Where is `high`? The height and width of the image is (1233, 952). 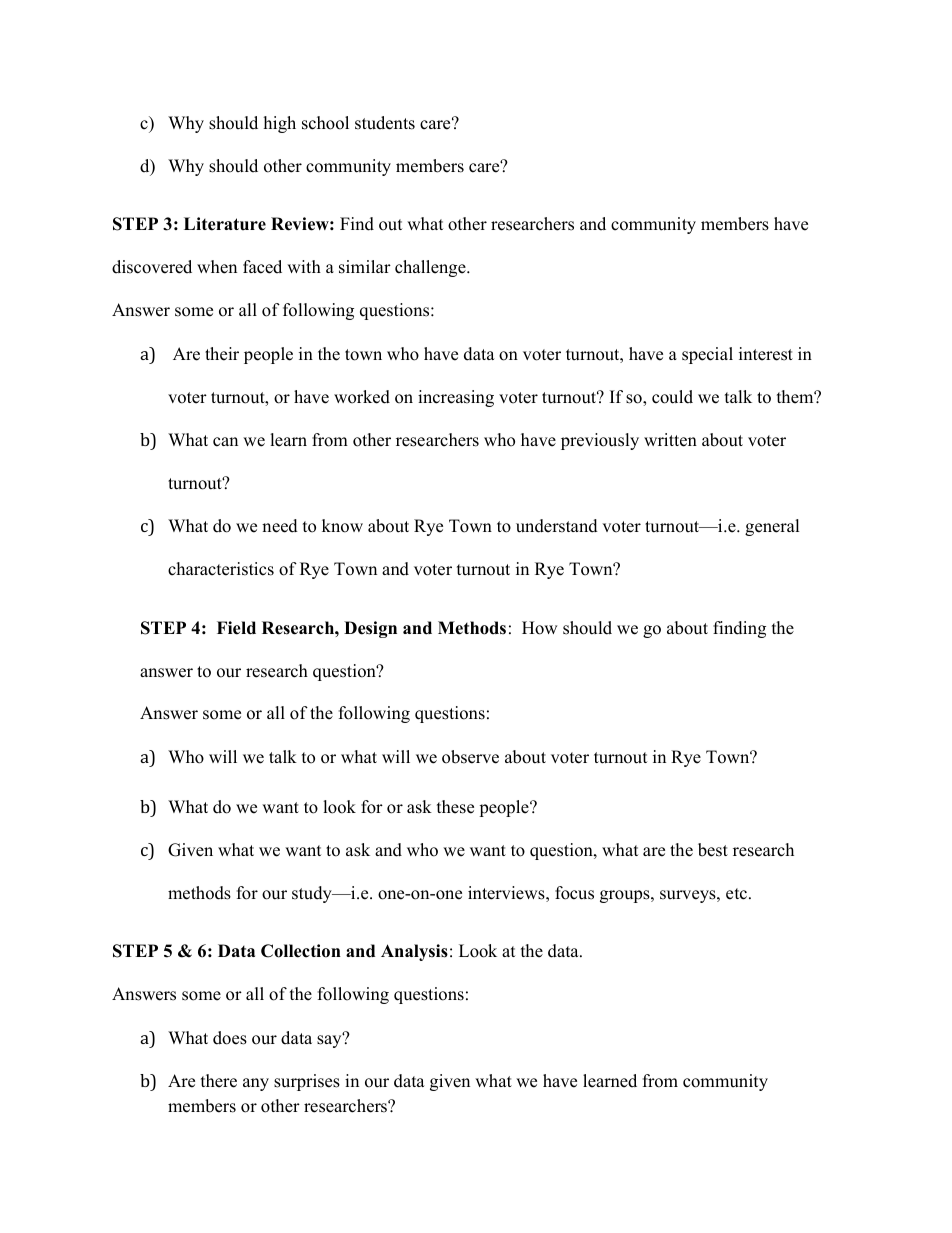
high is located at coordinates (280, 124).
